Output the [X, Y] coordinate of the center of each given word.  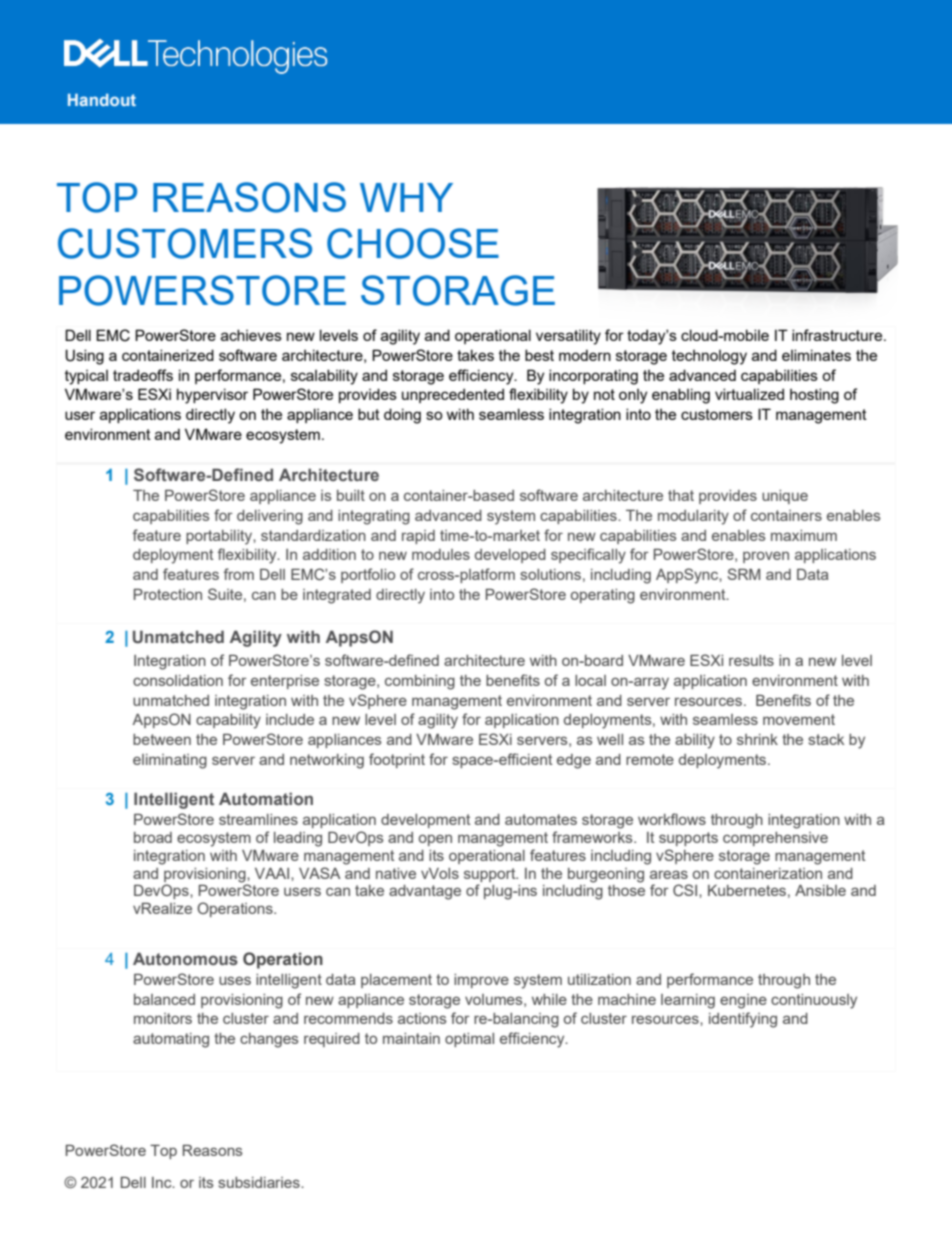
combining [420, 682]
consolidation [178, 680]
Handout [102, 100]
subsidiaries [260, 1182]
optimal [469, 1040]
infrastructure [838, 335]
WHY [406, 197]
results [751, 660]
